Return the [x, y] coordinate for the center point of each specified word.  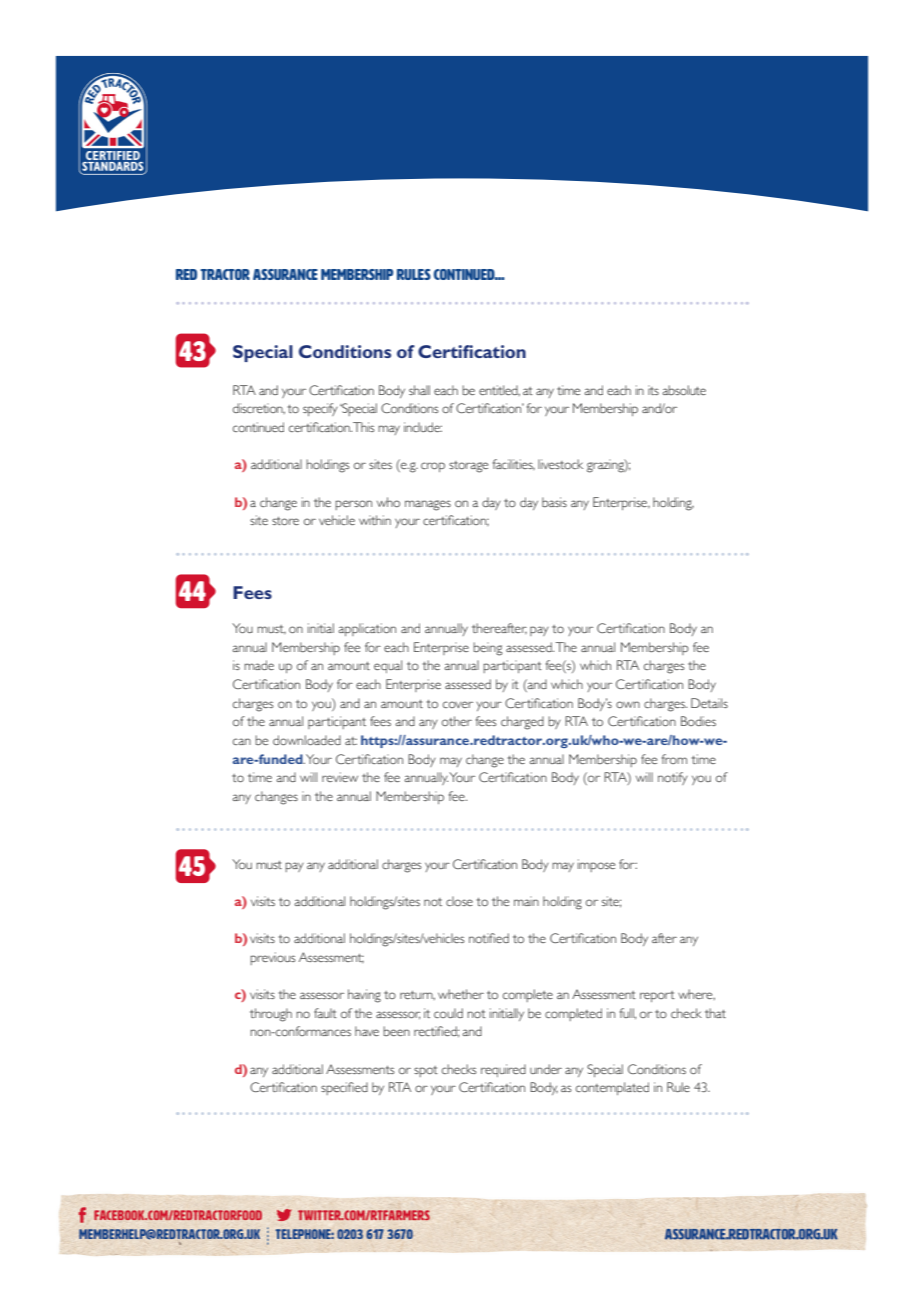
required [503, 1070]
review [340, 777]
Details [709, 703]
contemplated [612, 1088]
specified [344, 1088]
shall [419, 390]
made [259, 665]
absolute [684, 390]
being [487, 649]
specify [320, 409]
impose [596, 865]
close [459, 901]
